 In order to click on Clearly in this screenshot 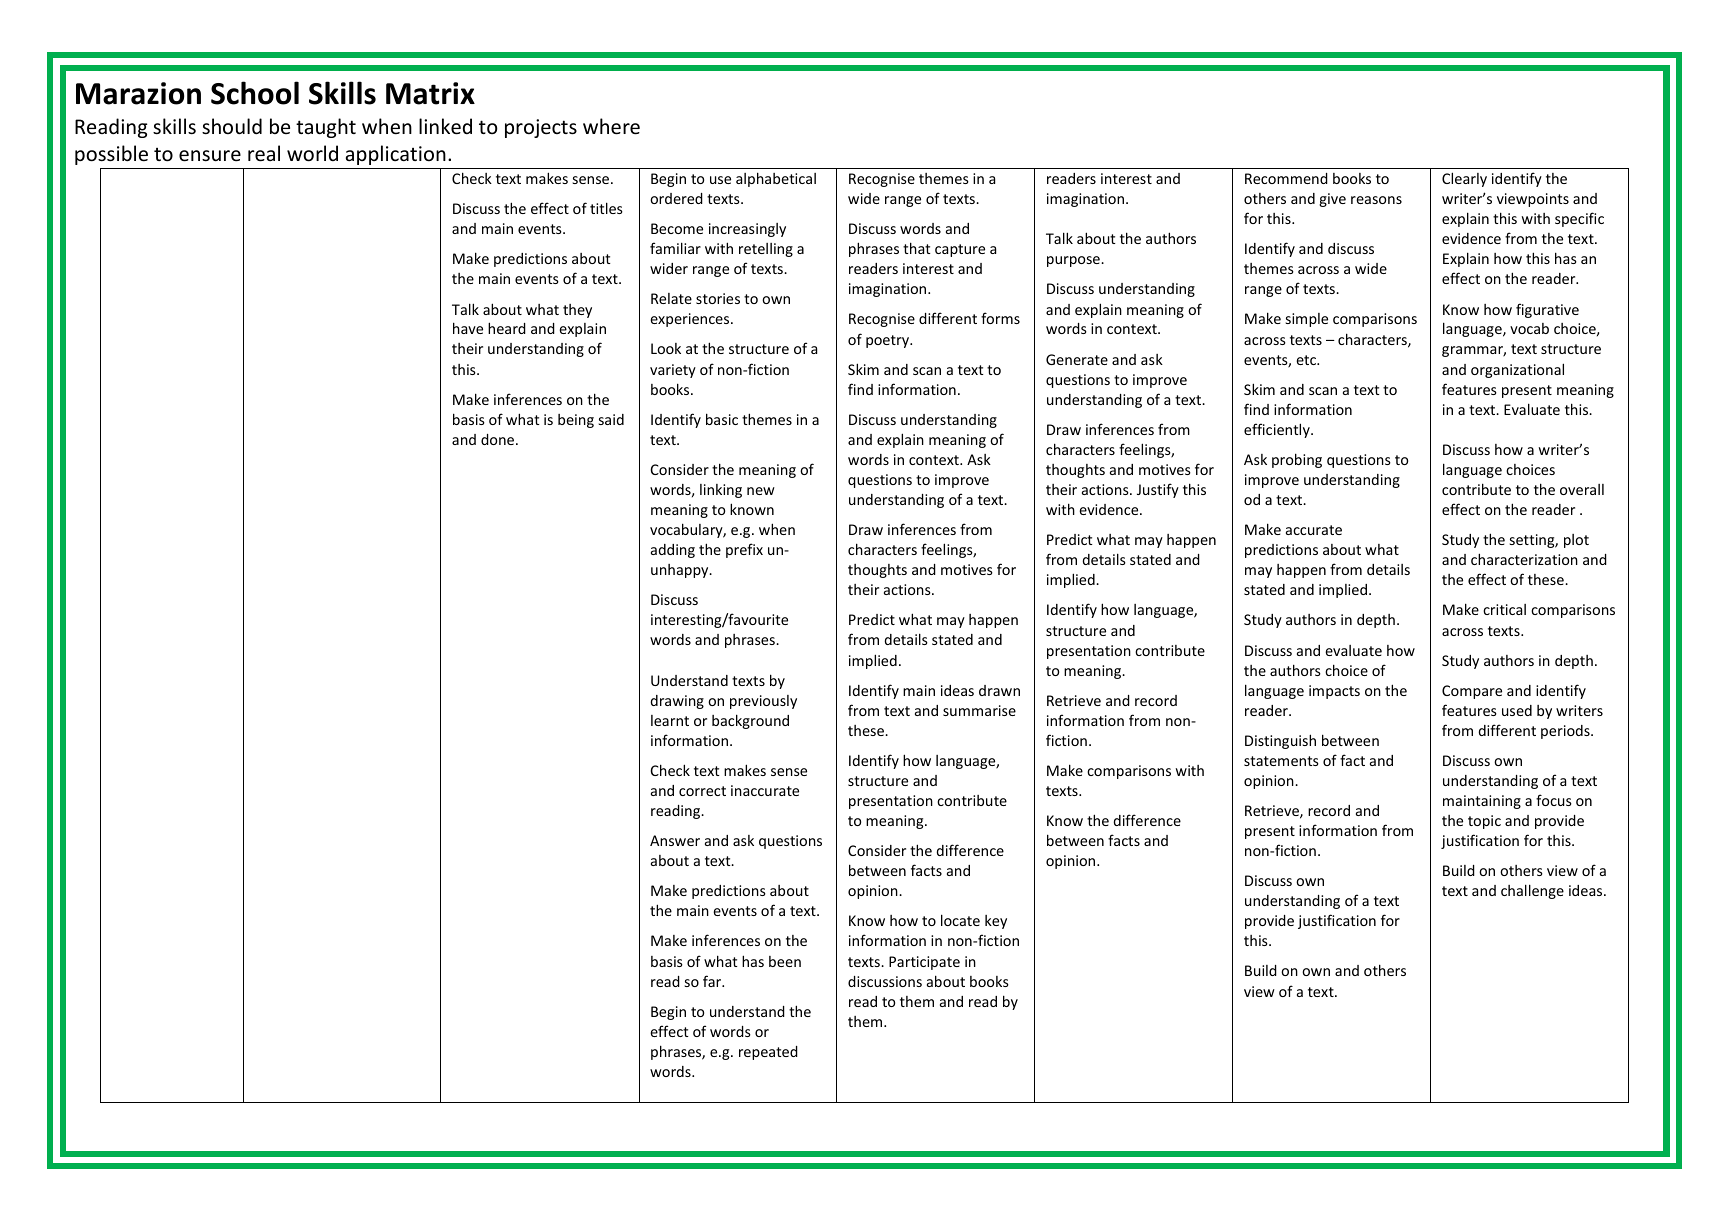, I will do `click(1464, 179)`.
